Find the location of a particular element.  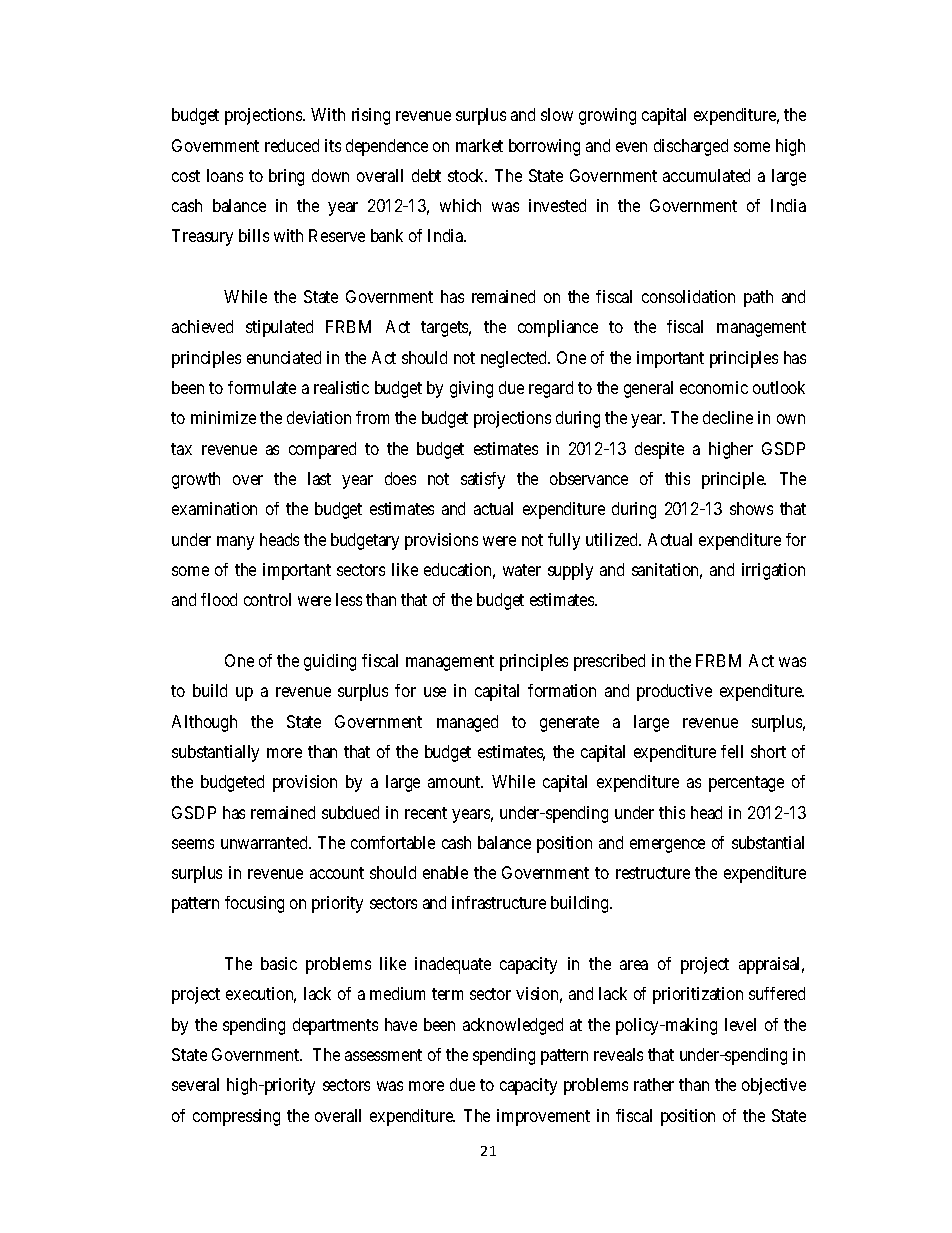

managed is located at coordinates (467, 723).
